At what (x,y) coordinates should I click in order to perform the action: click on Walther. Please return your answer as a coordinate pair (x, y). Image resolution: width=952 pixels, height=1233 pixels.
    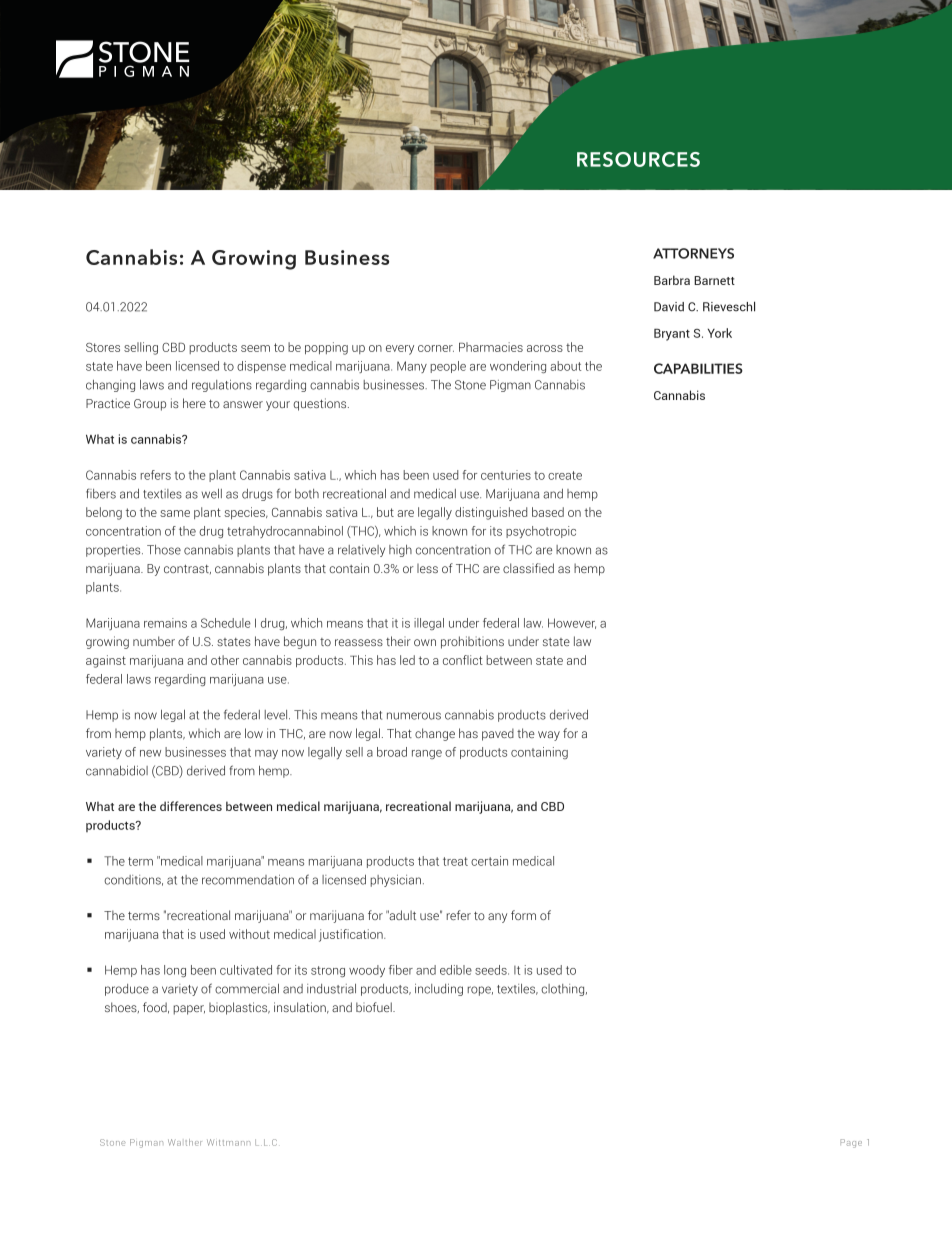
    Looking at the image, I should click on (185, 1142).
